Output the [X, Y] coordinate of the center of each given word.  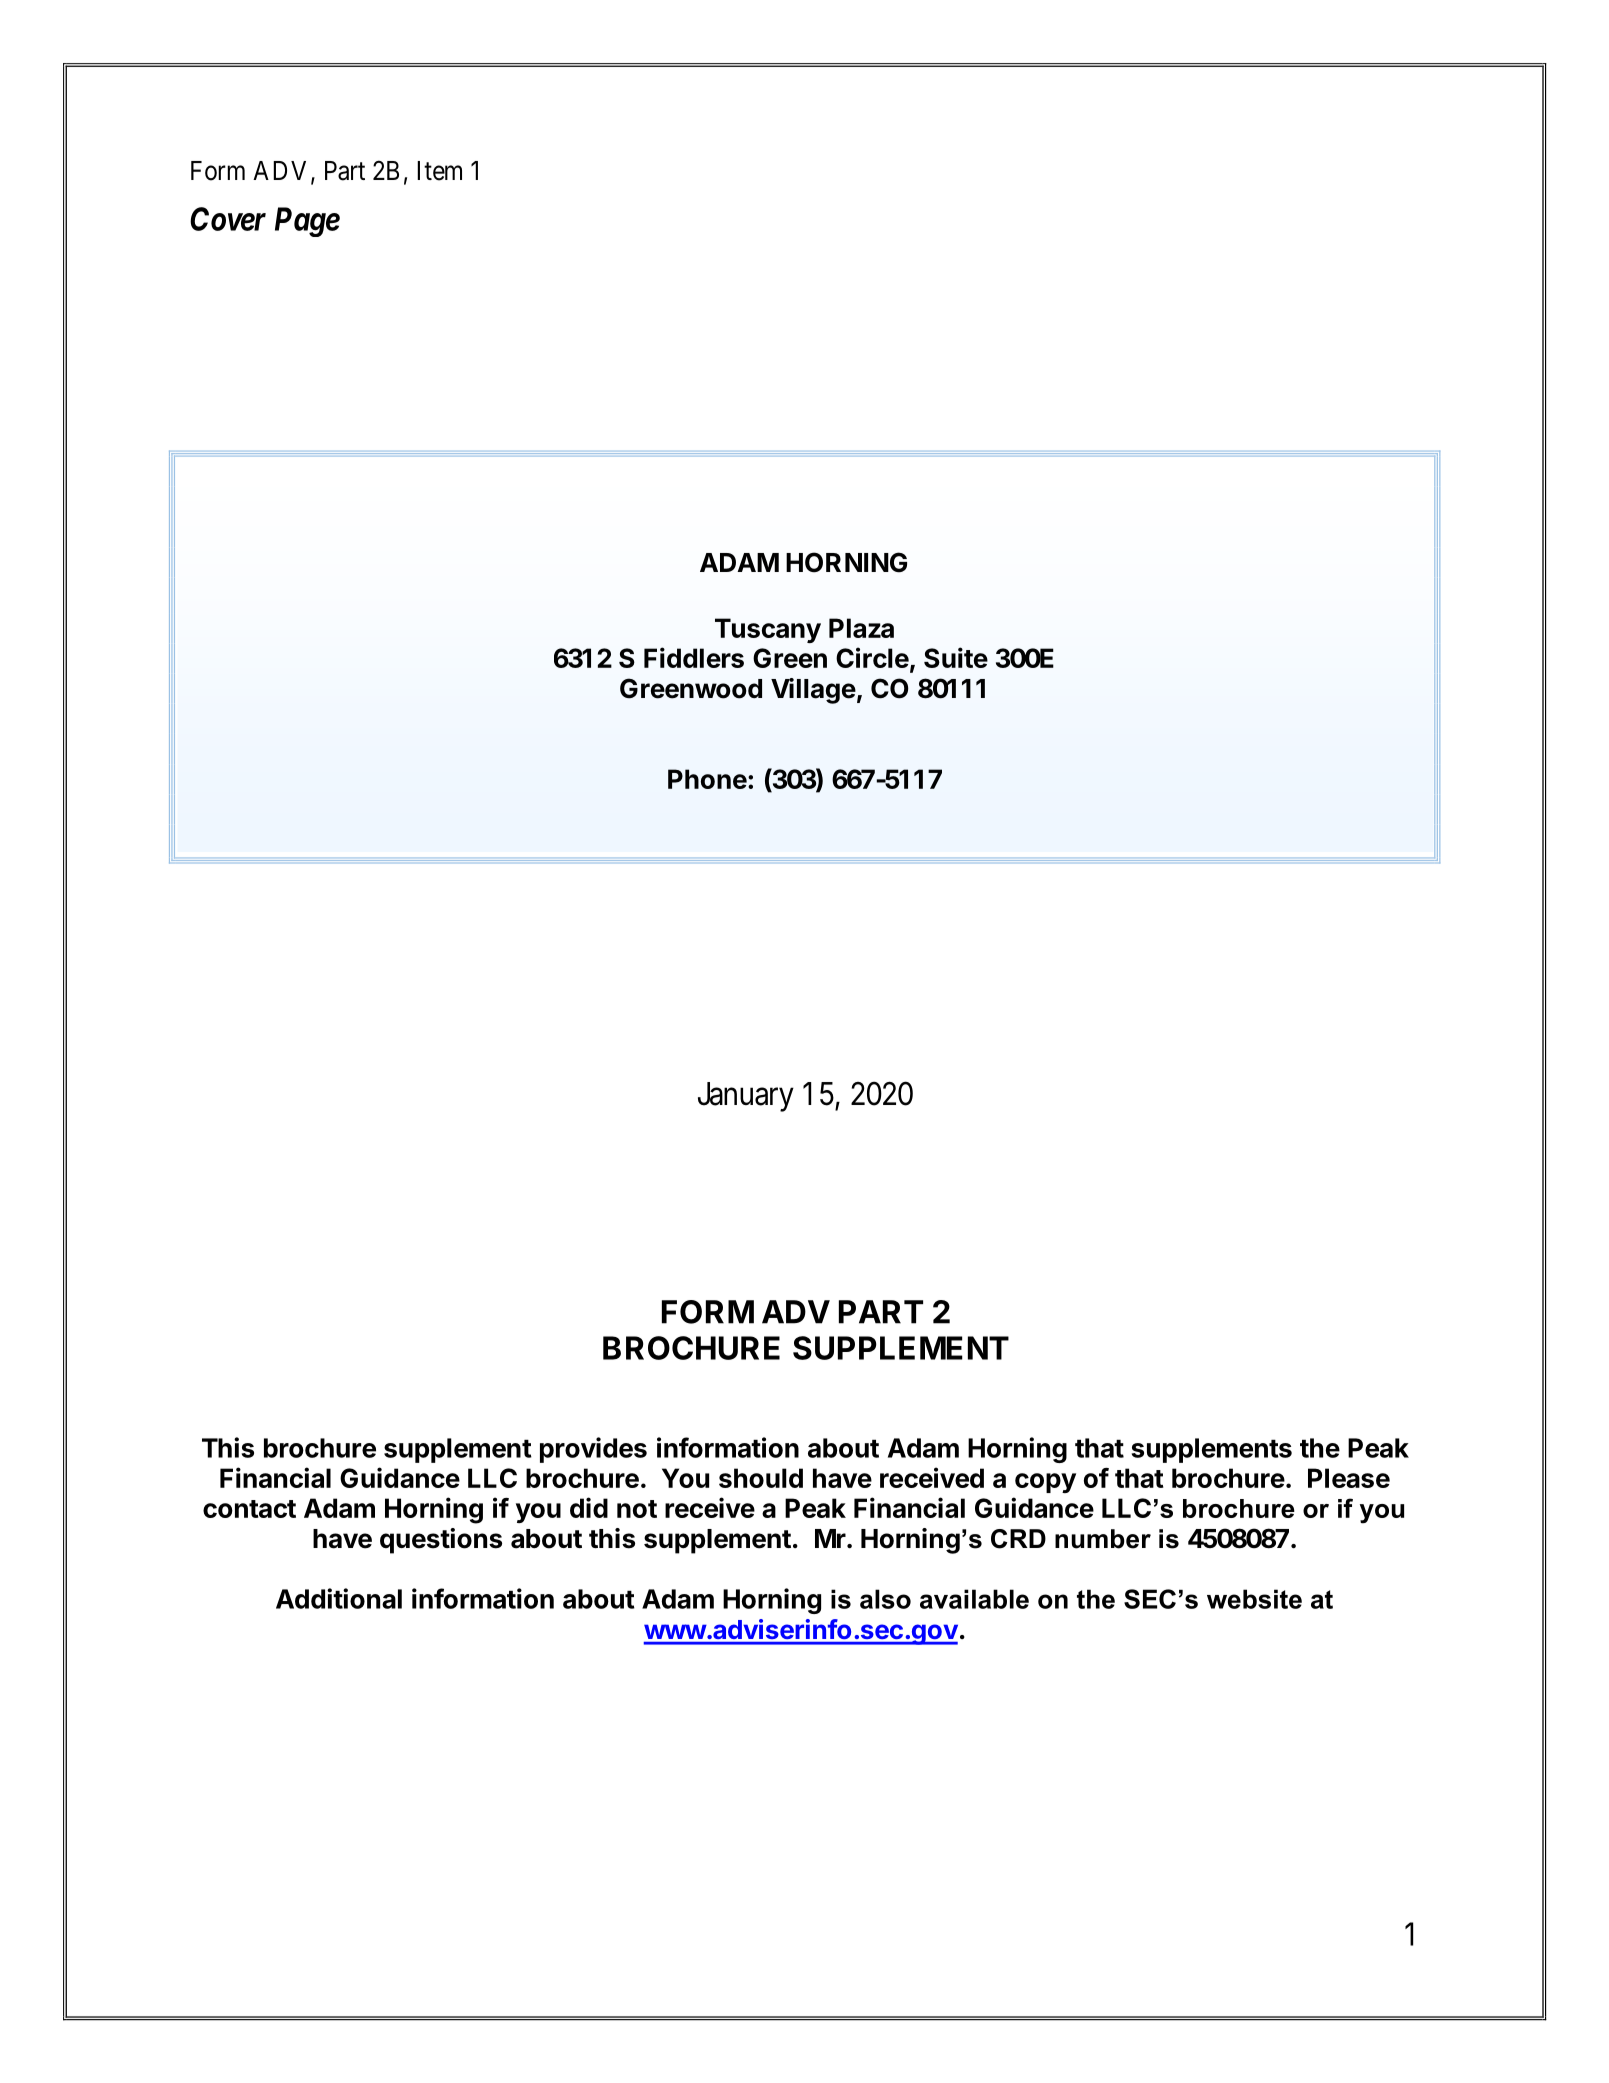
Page [307, 222]
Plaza [861, 628]
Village [813, 691]
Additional [339, 1598]
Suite [956, 657]
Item [439, 171]
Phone [707, 779]
